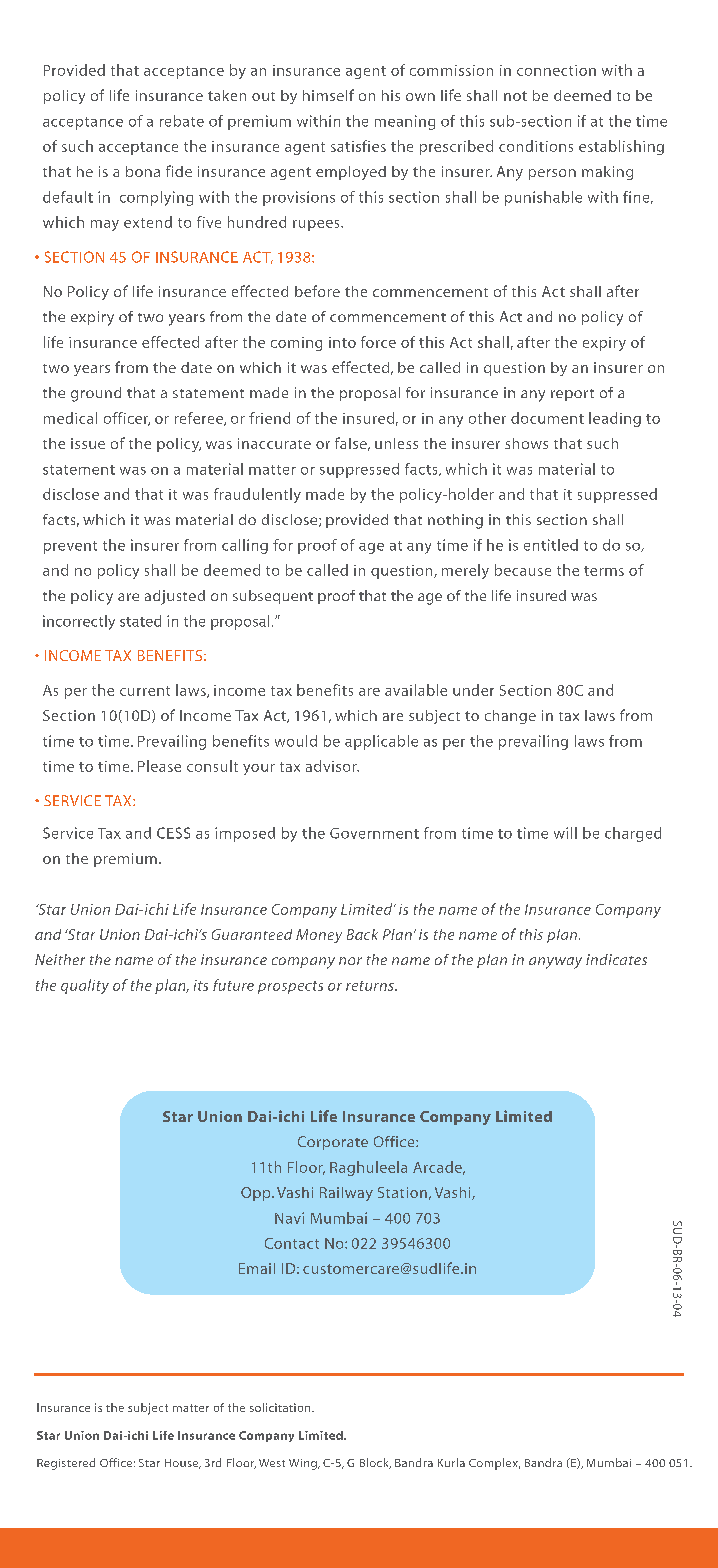 This image has width=718, height=1568. I want to click on document, so click(547, 418).
